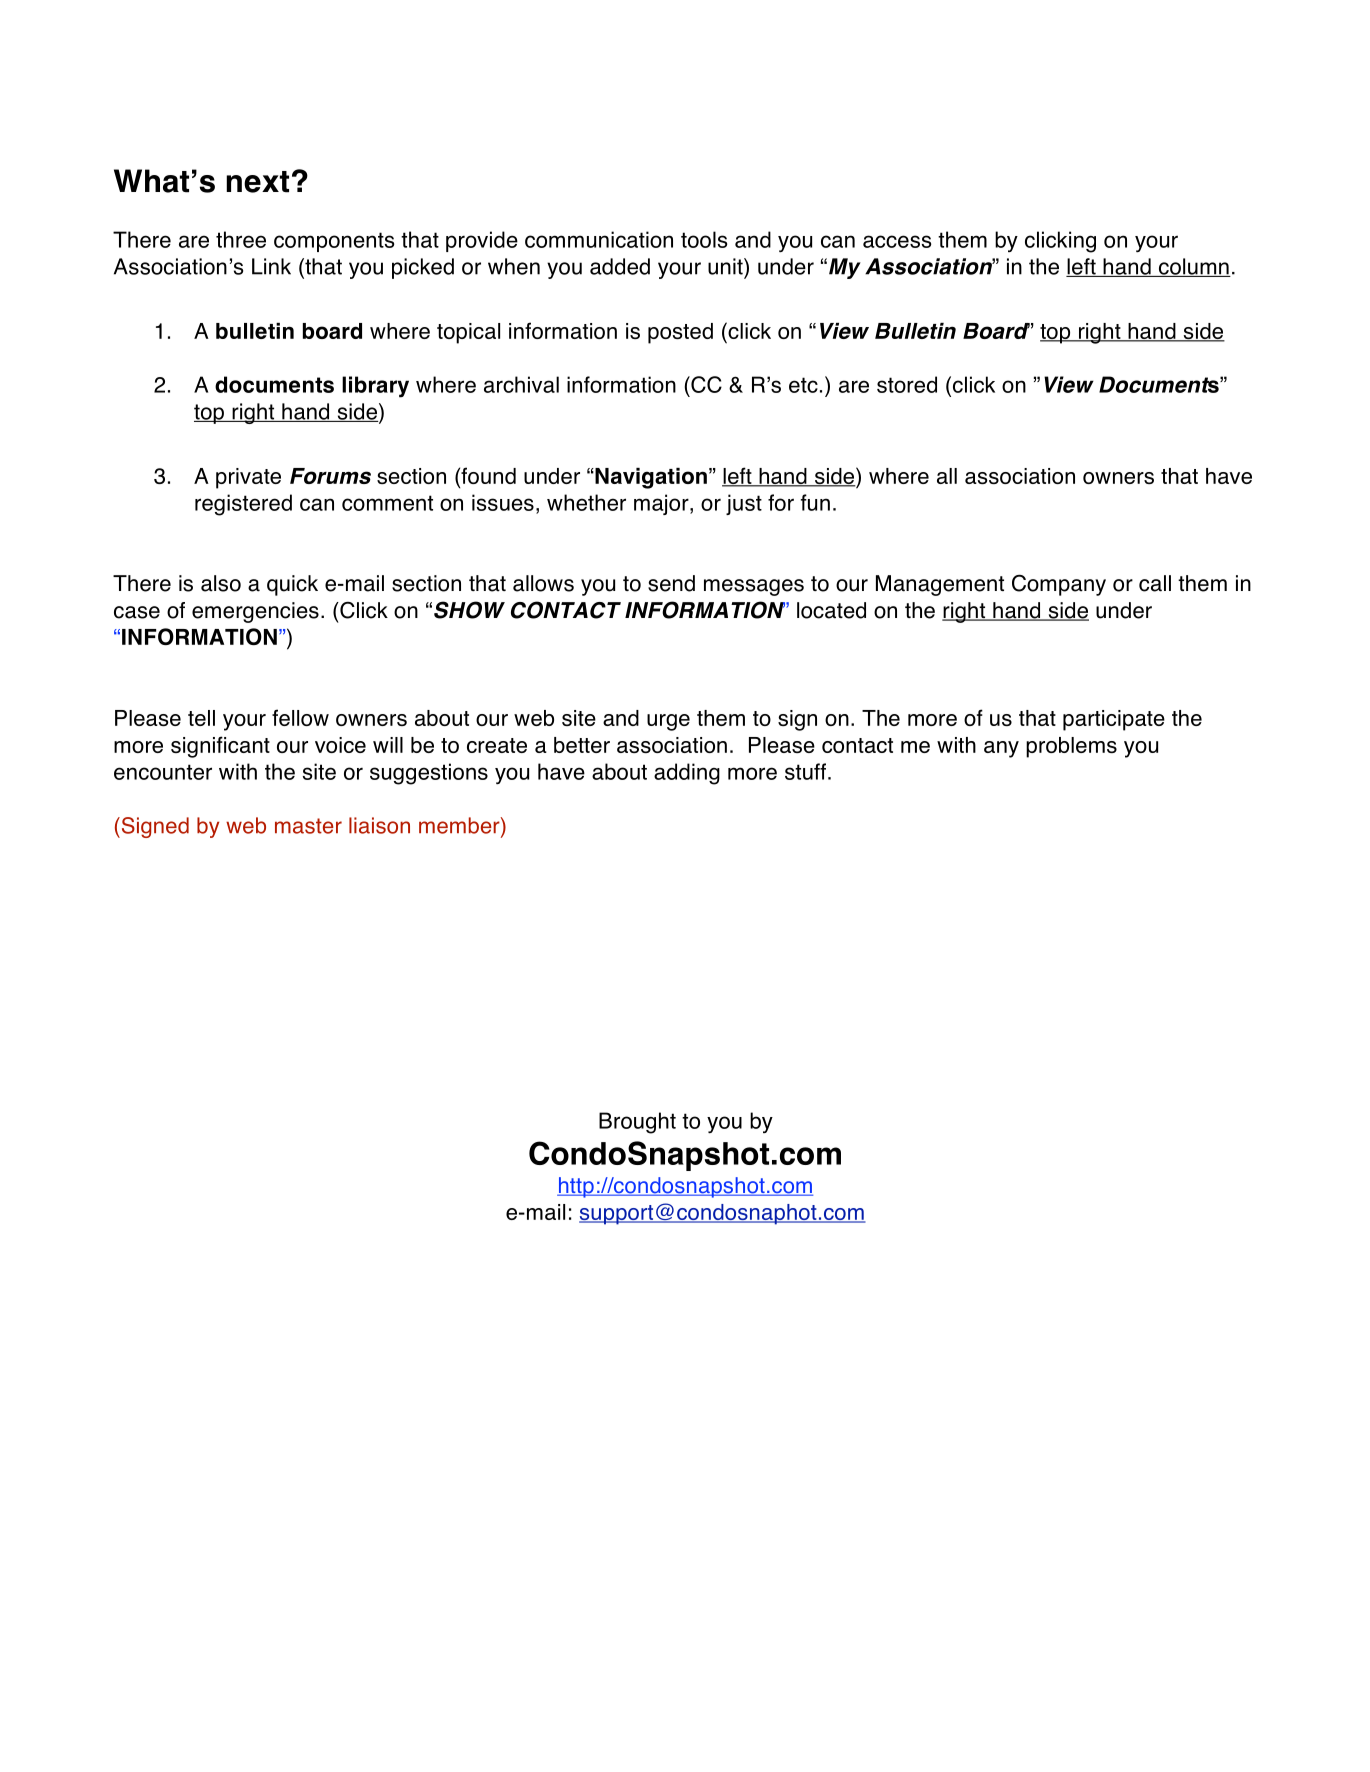 This page has width=1370, height=1772. What do you see at coordinates (637, 1123) in the page?
I see `Brought` at bounding box center [637, 1123].
